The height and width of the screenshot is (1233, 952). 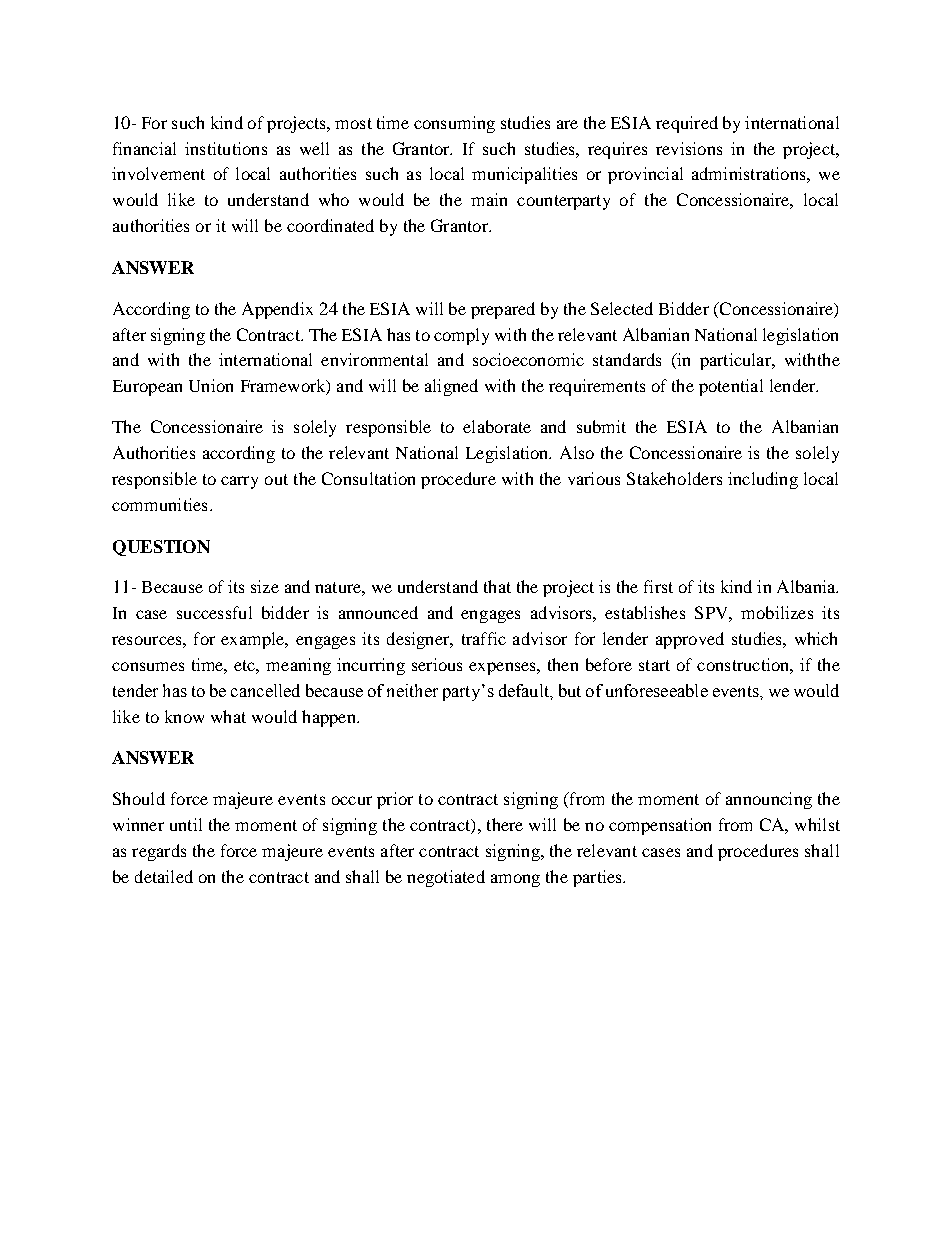 What do you see at coordinates (763, 480) in the screenshot?
I see `including` at bounding box center [763, 480].
